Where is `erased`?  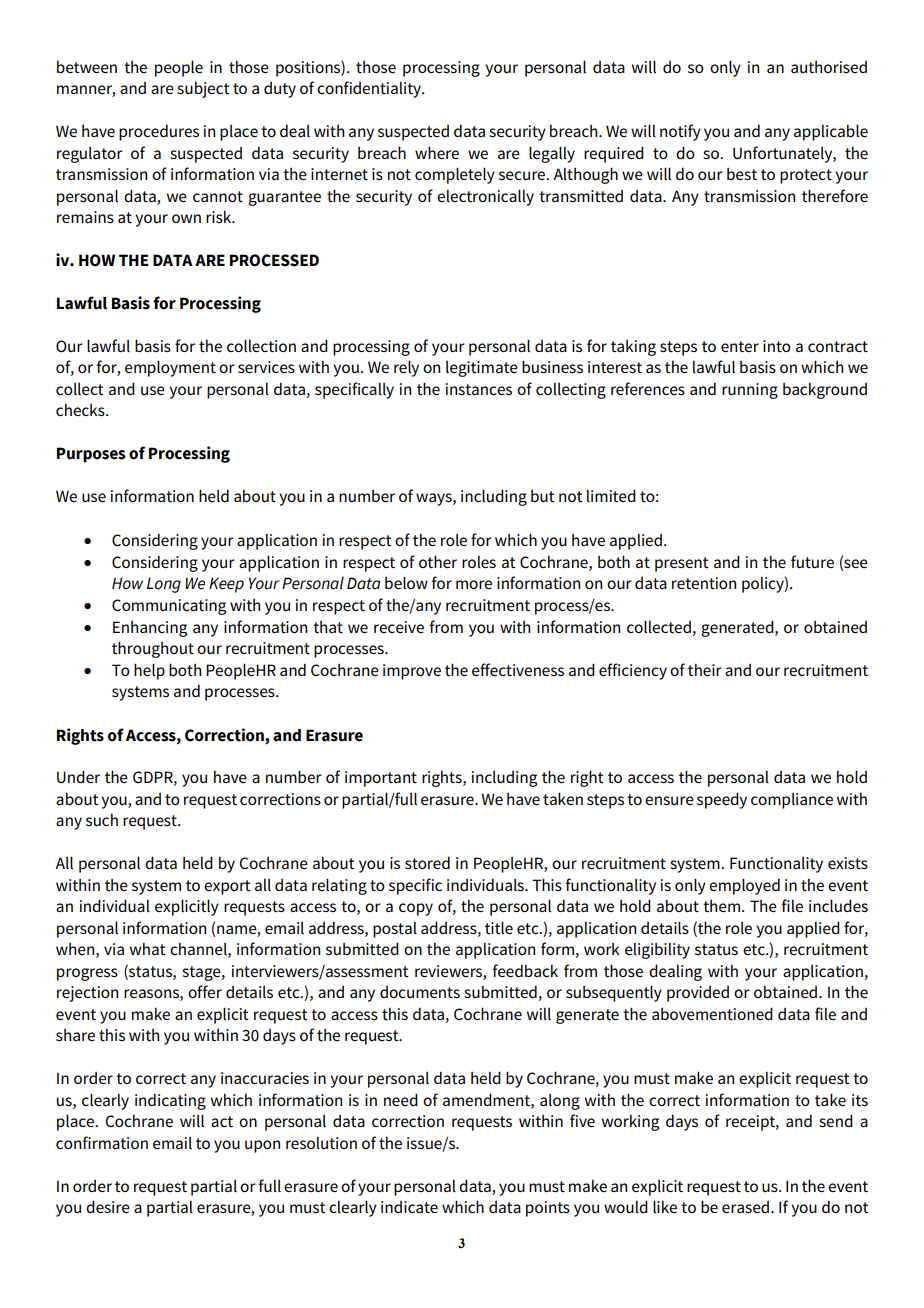 erased is located at coordinates (745, 1207).
